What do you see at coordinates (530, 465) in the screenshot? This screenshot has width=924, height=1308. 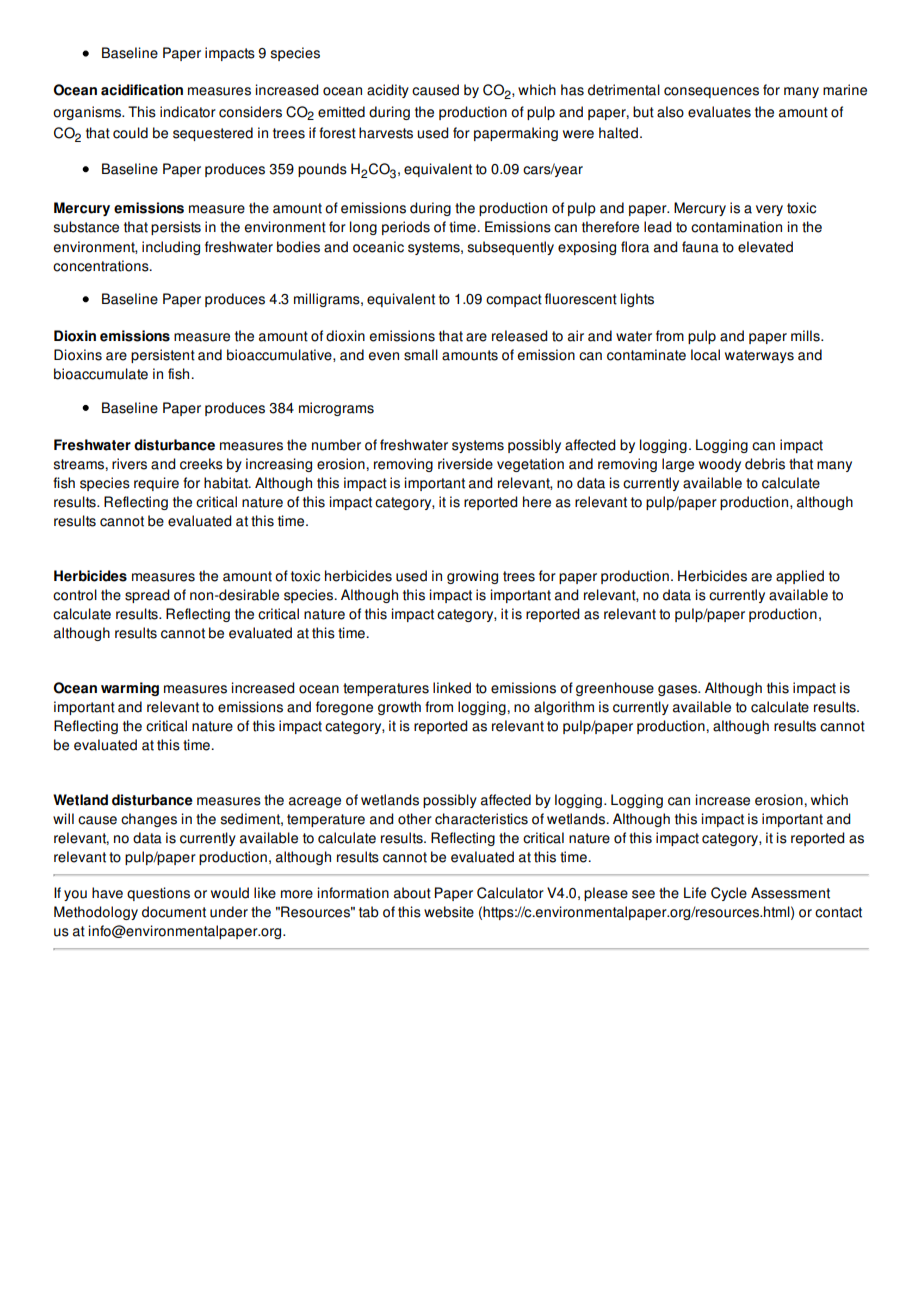 I see `vegetation` at bounding box center [530, 465].
